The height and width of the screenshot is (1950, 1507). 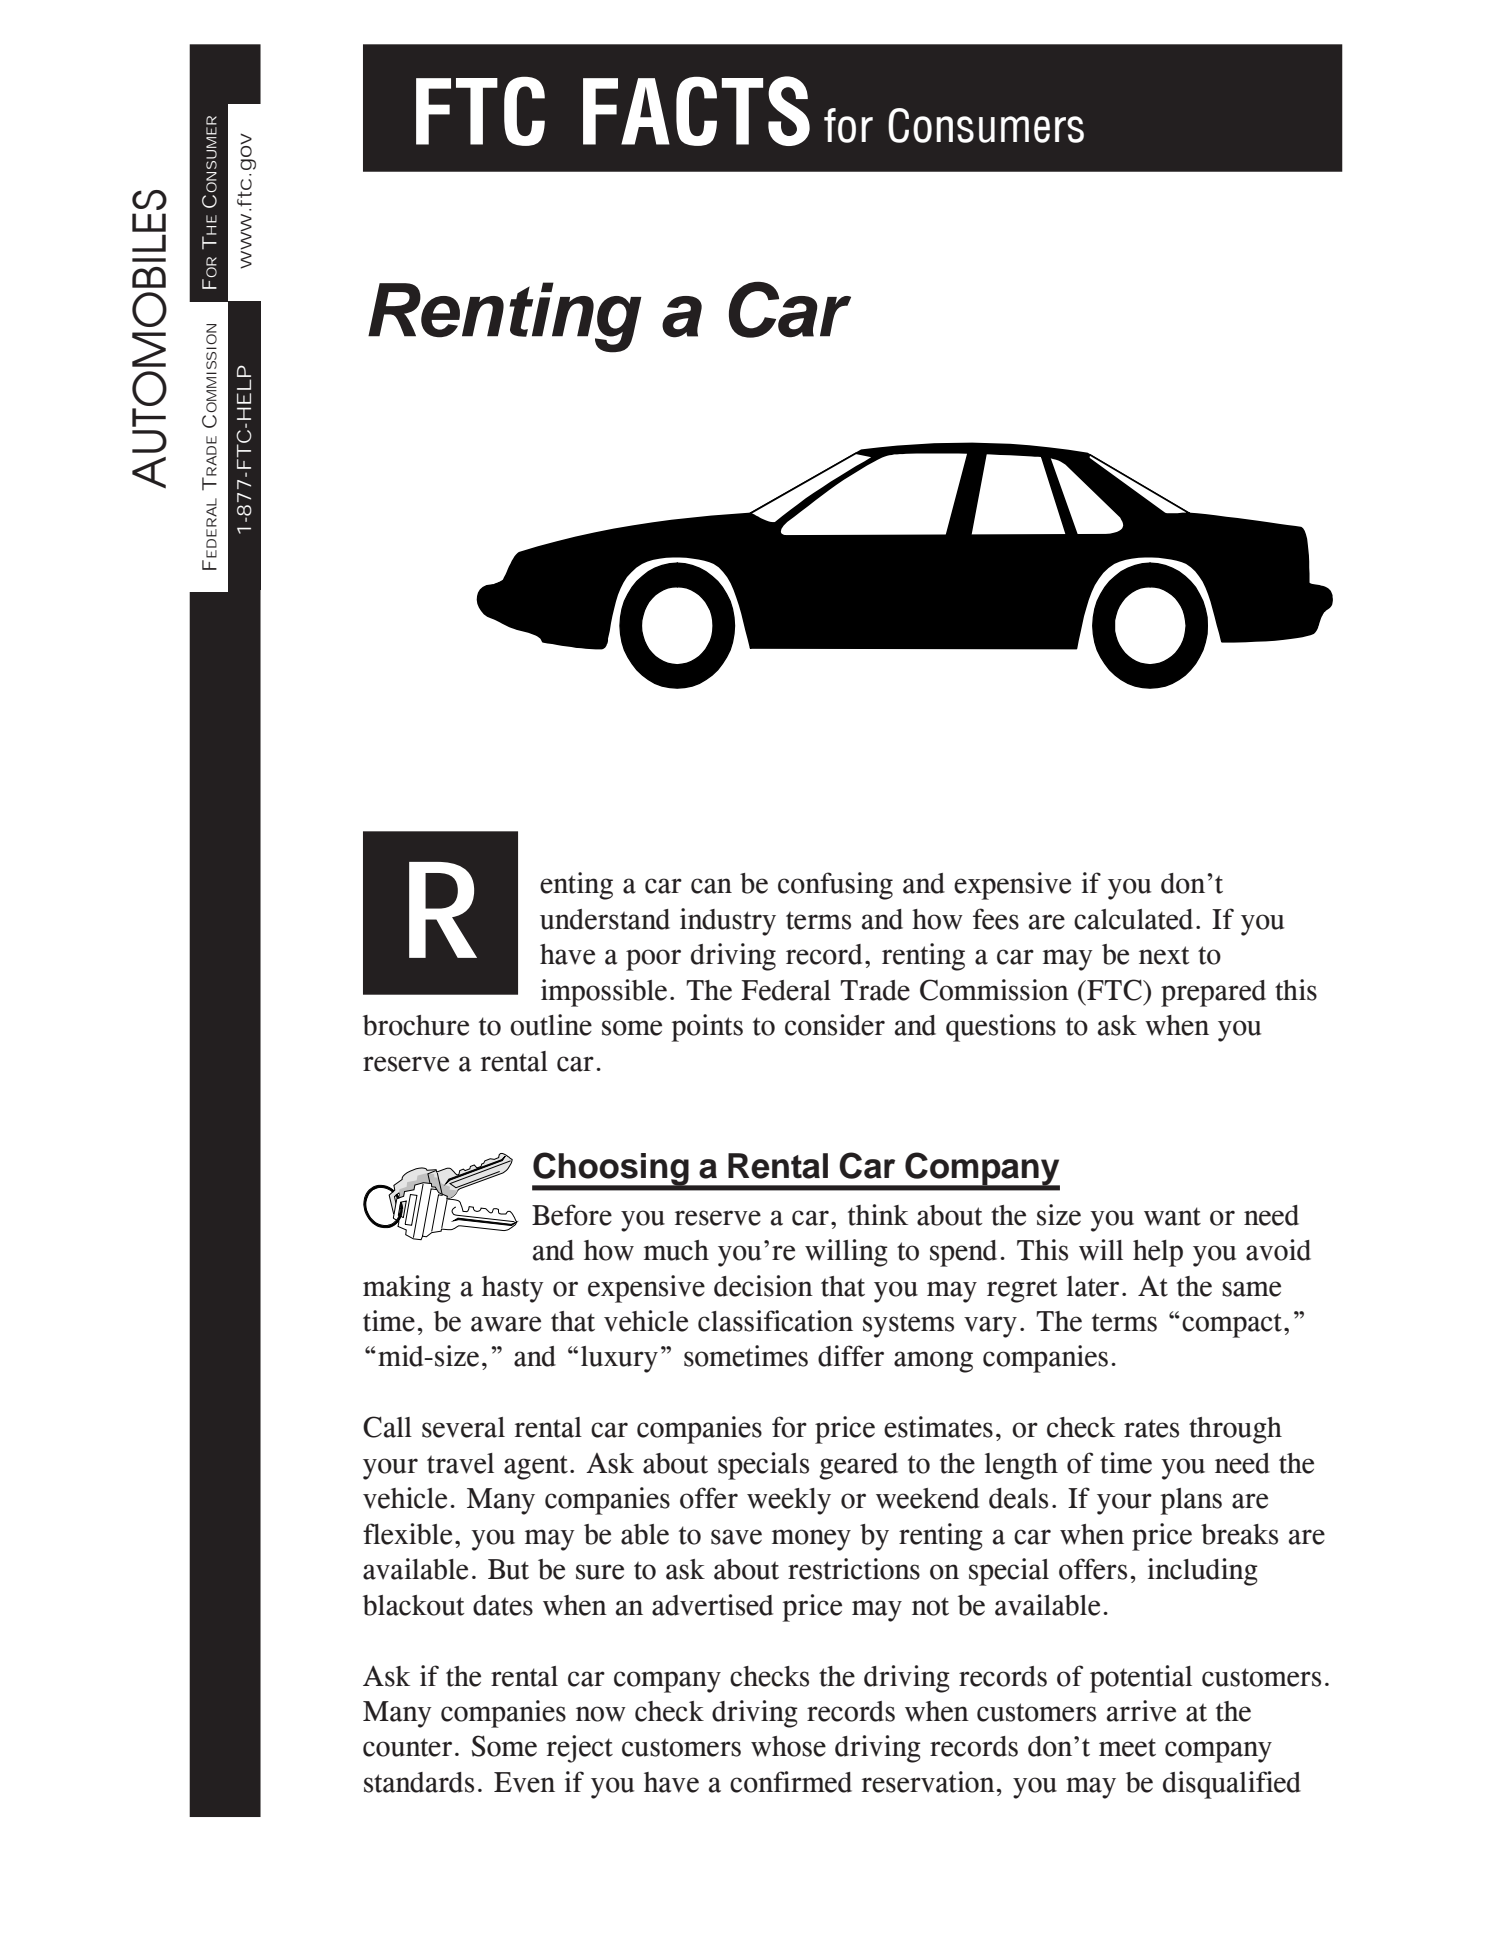 I want to click on calculated, so click(x=1133, y=919).
